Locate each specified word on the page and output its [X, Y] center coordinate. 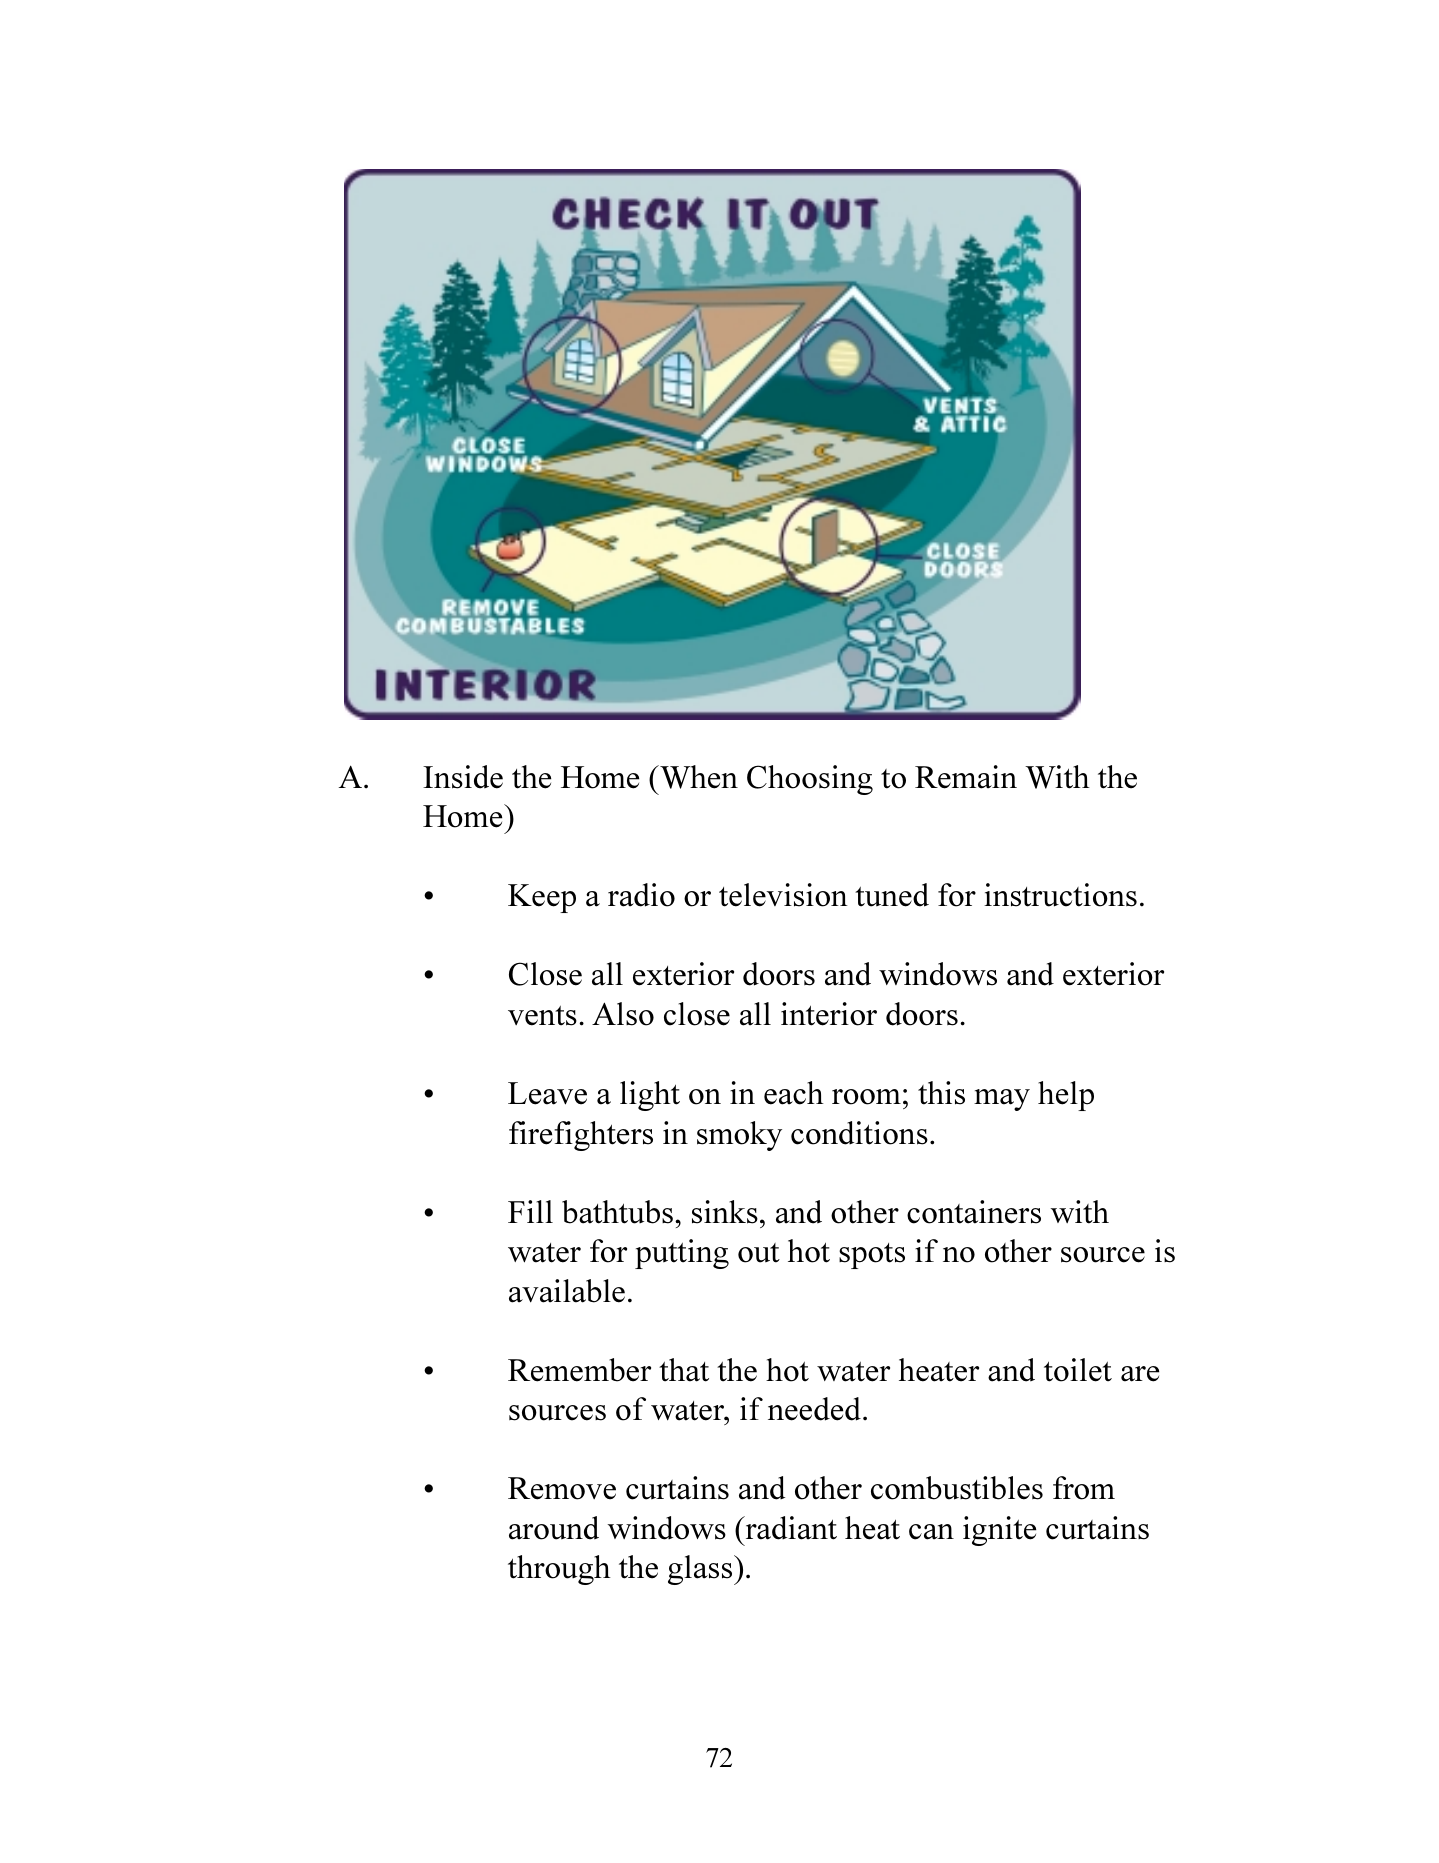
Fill [530, 1211]
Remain [966, 777]
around [554, 1528]
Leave [547, 1093]
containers [974, 1212]
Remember [579, 1370]
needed [814, 1409]
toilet [1078, 1370]
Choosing [810, 780]
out [759, 1253]
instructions [1060, 895]
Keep [542, 898]
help [1066, 1096]
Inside [463, 777]
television [783, 895]
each [794, 1093]
